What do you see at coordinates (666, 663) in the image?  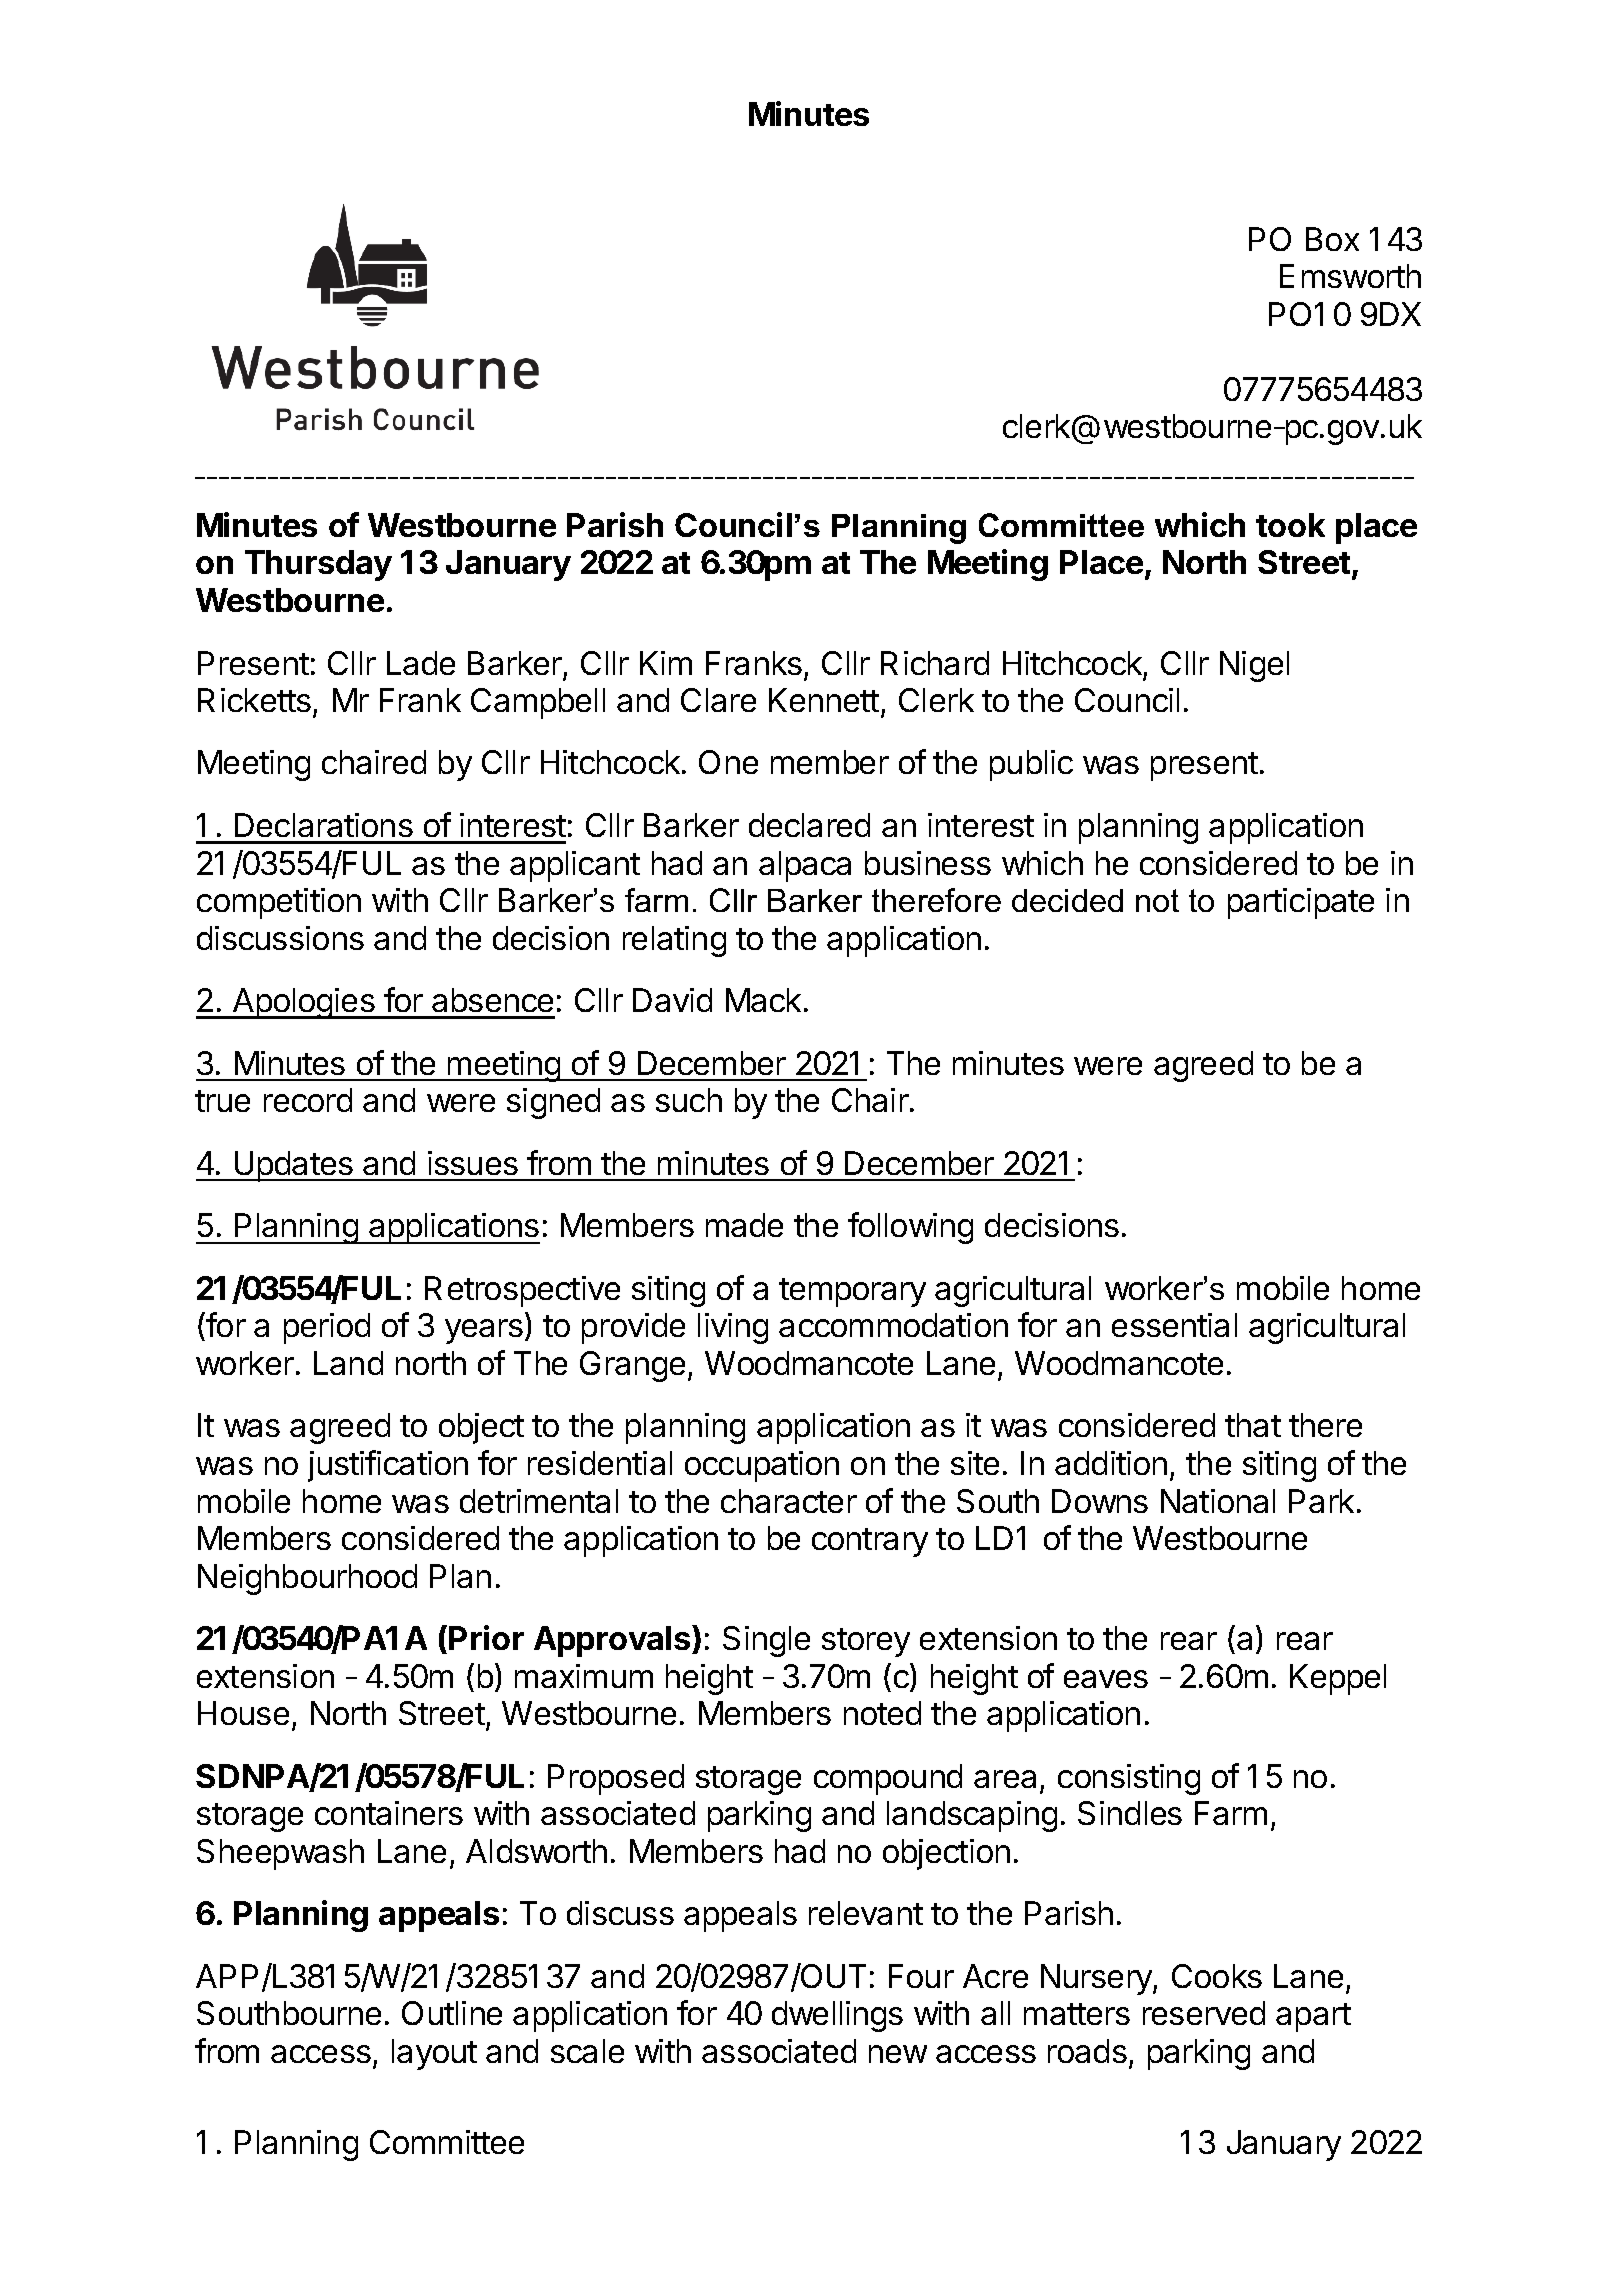 I see `Kim` at bounding box center [666, 663].
